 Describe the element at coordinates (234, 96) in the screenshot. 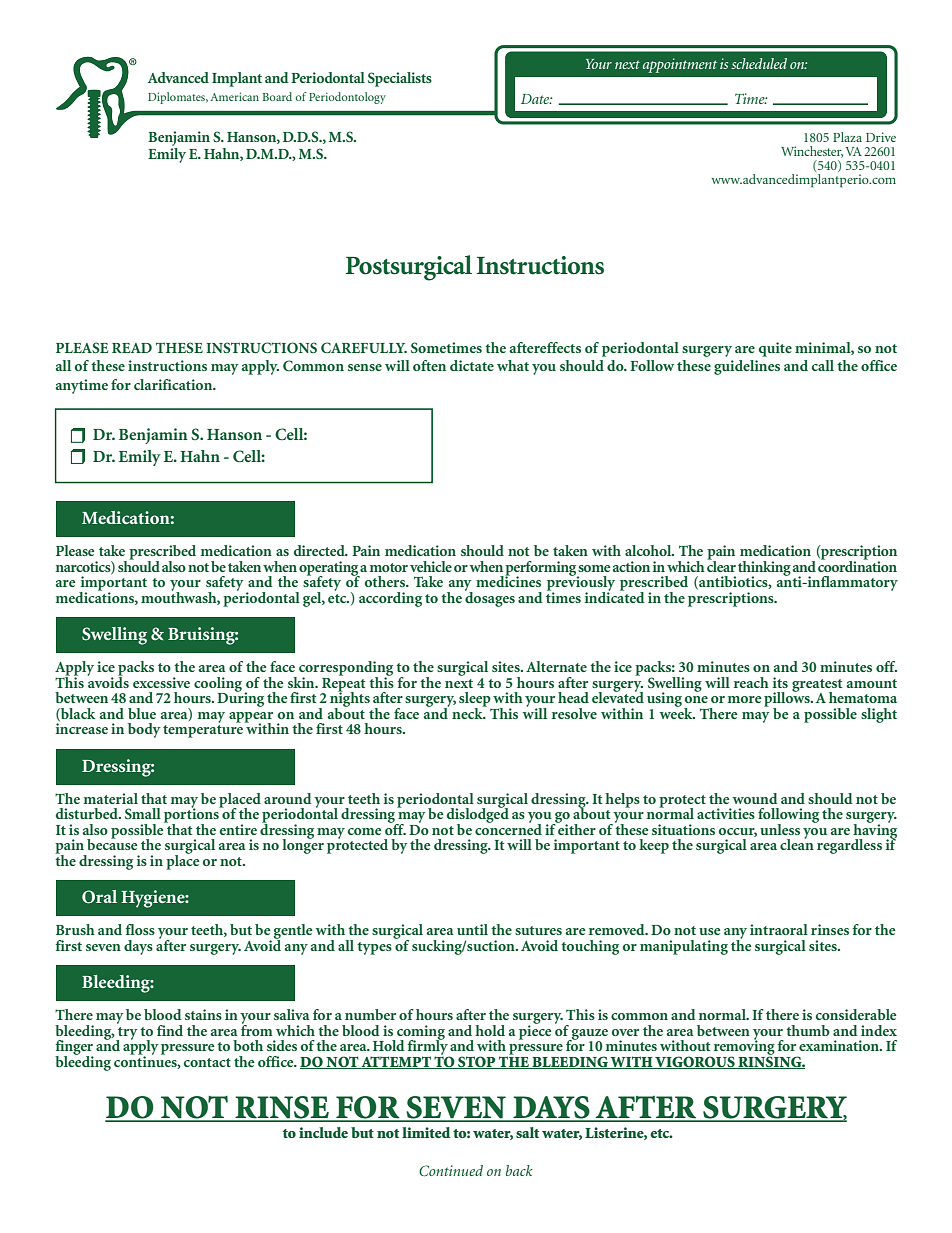

I see `American` at that location.
